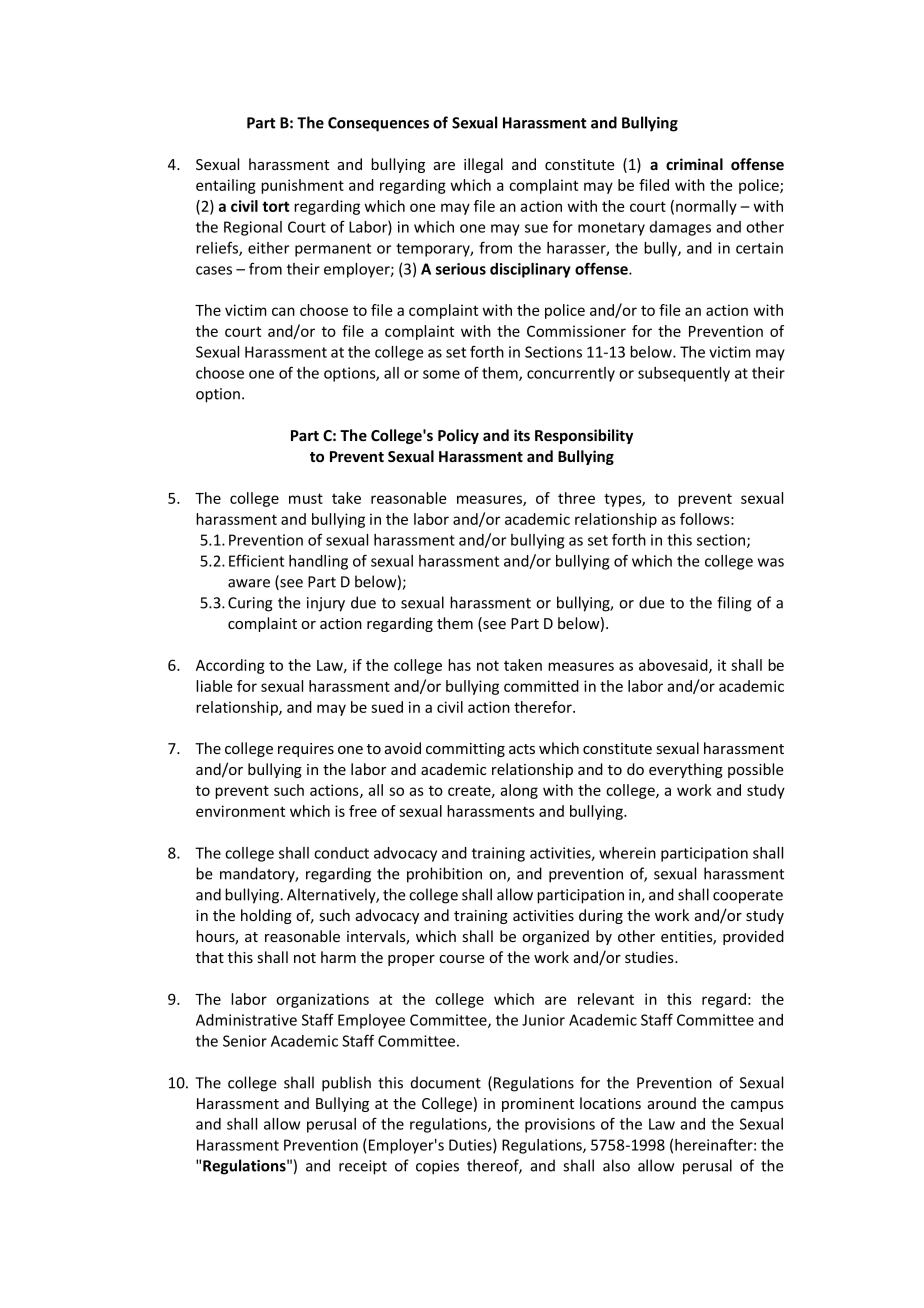 The image size is (924, 1308). I want to click on publish, so click(346, 1084).
